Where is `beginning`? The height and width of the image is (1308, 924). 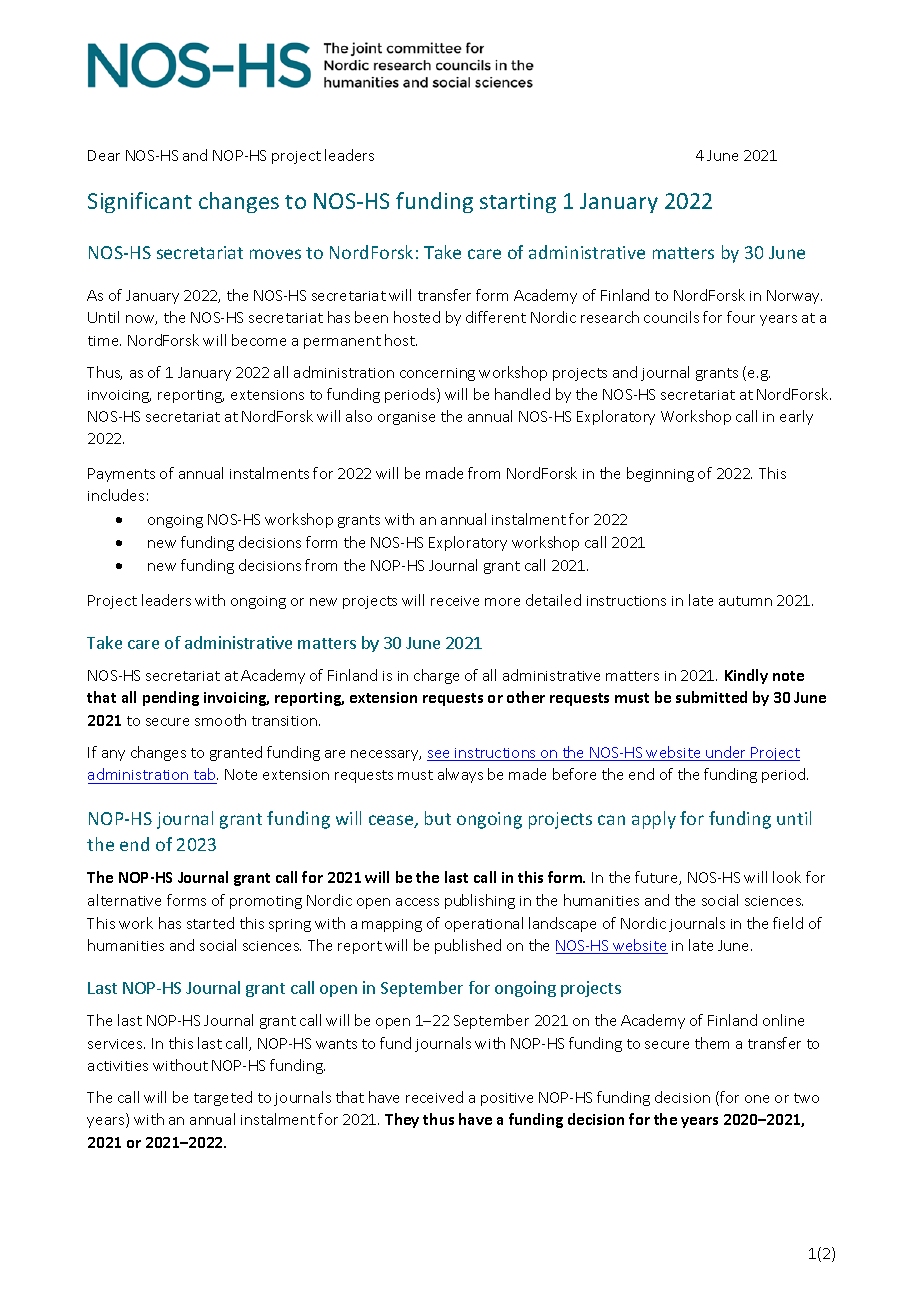 beginning is located at coordinates (660, 474).
